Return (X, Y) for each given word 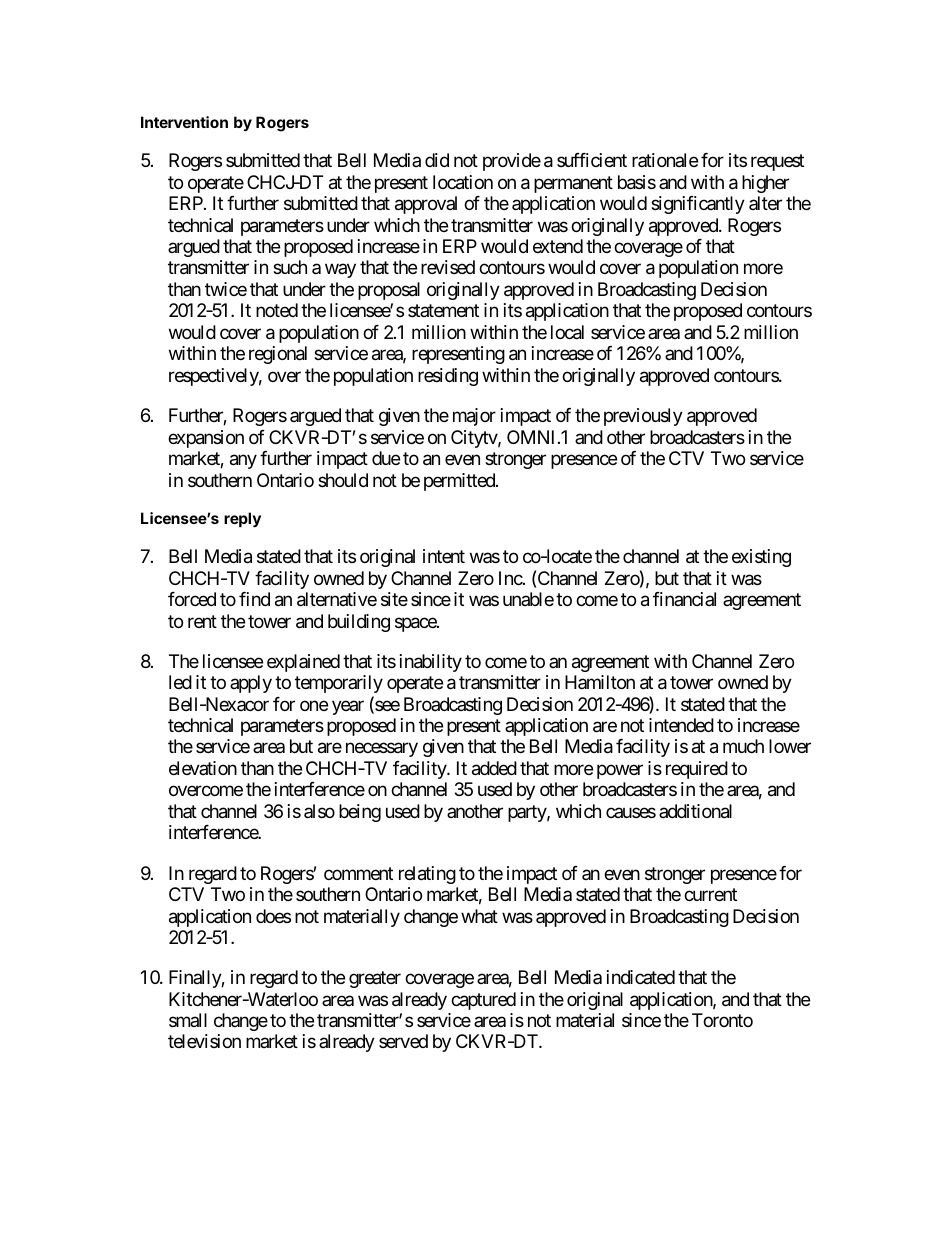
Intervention (184, 122)
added (494, 768)
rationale (665, 160)
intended (681, 725)
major (474, 417)
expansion (206, 439)
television (204, 1041)
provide (512, 162)
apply (251, 684)
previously (643, 417)
